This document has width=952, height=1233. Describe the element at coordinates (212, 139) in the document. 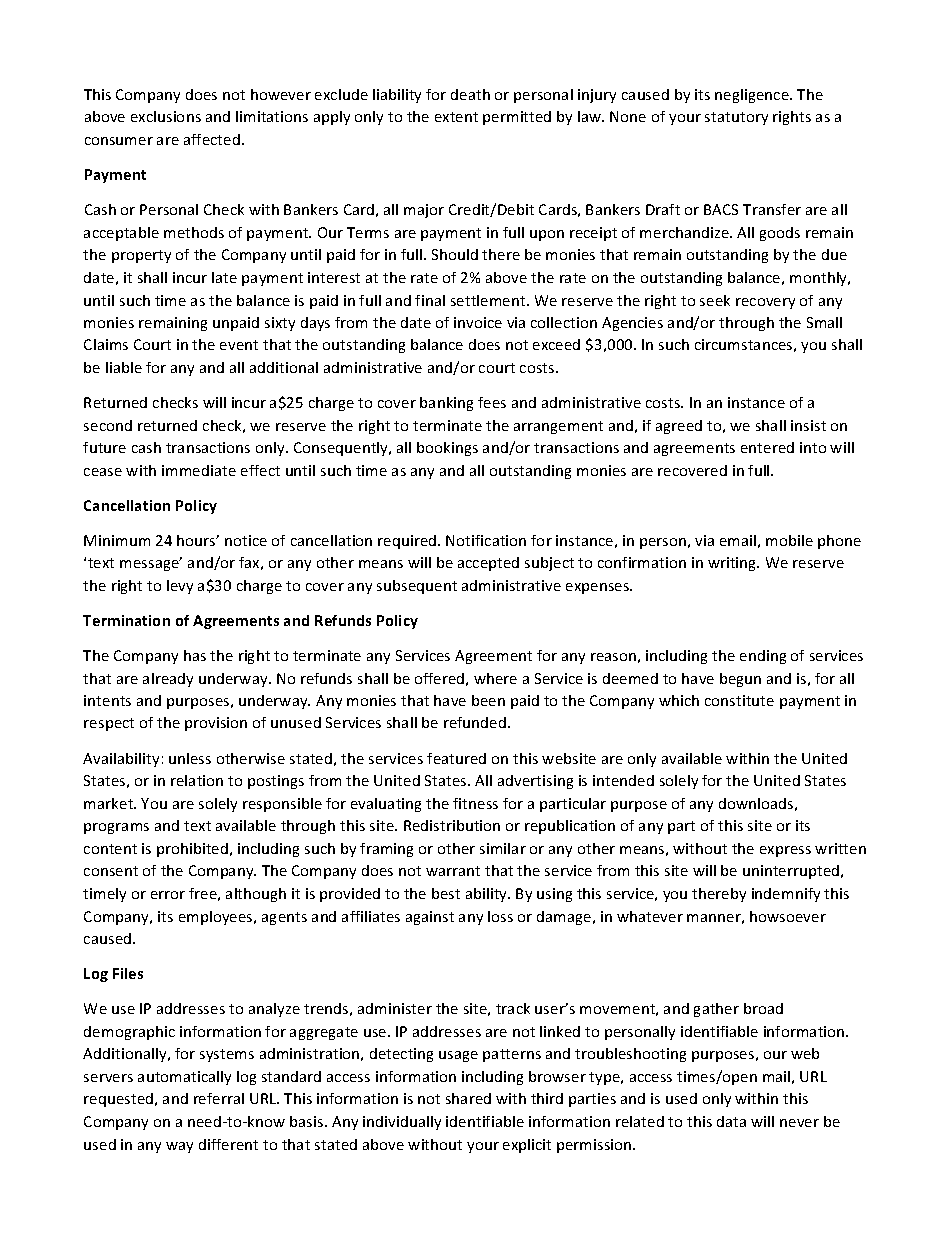

I see `affected` at that location.
